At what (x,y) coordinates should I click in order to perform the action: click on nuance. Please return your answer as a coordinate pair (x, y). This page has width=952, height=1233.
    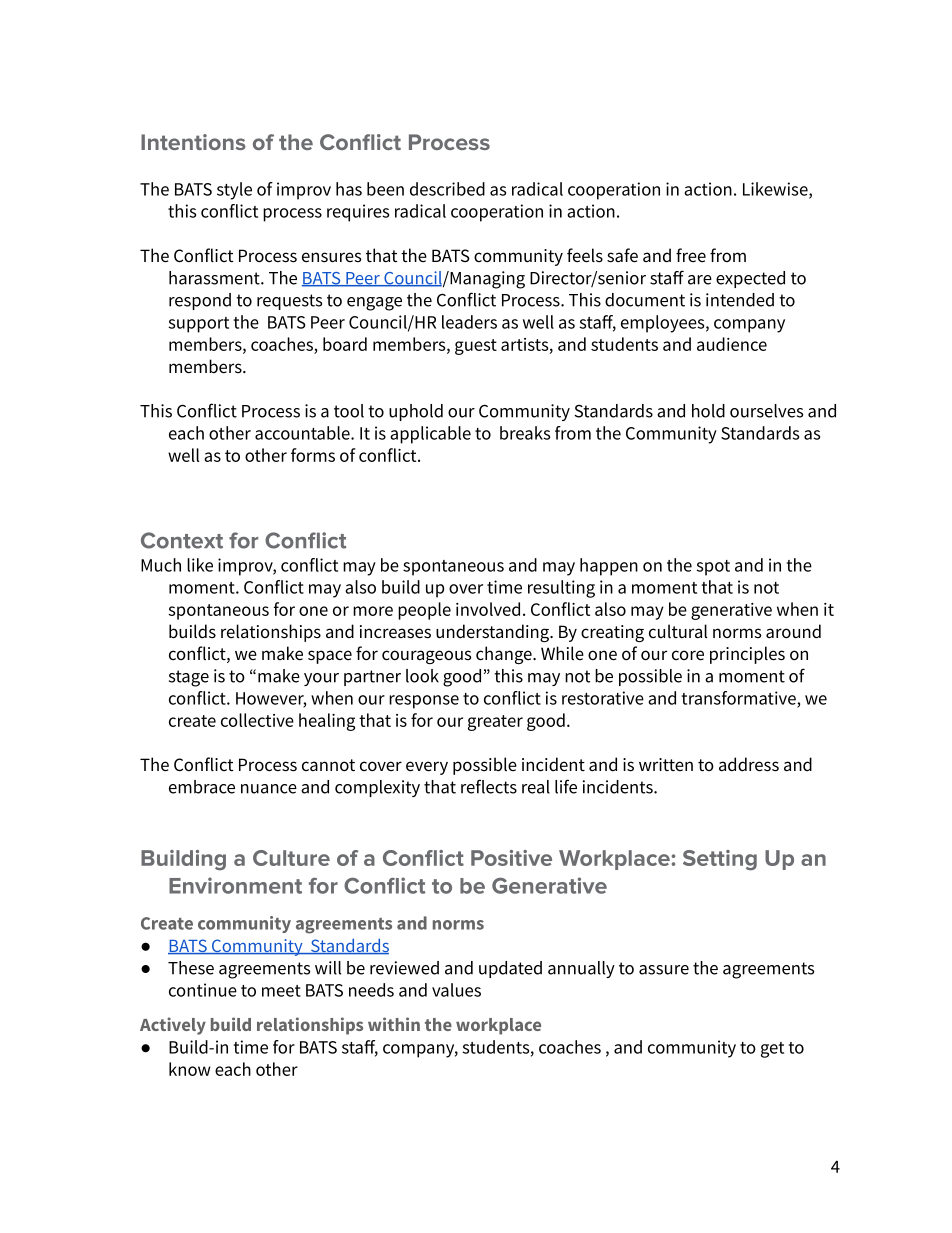
    Looking at the image, I should click on (269, 789).
